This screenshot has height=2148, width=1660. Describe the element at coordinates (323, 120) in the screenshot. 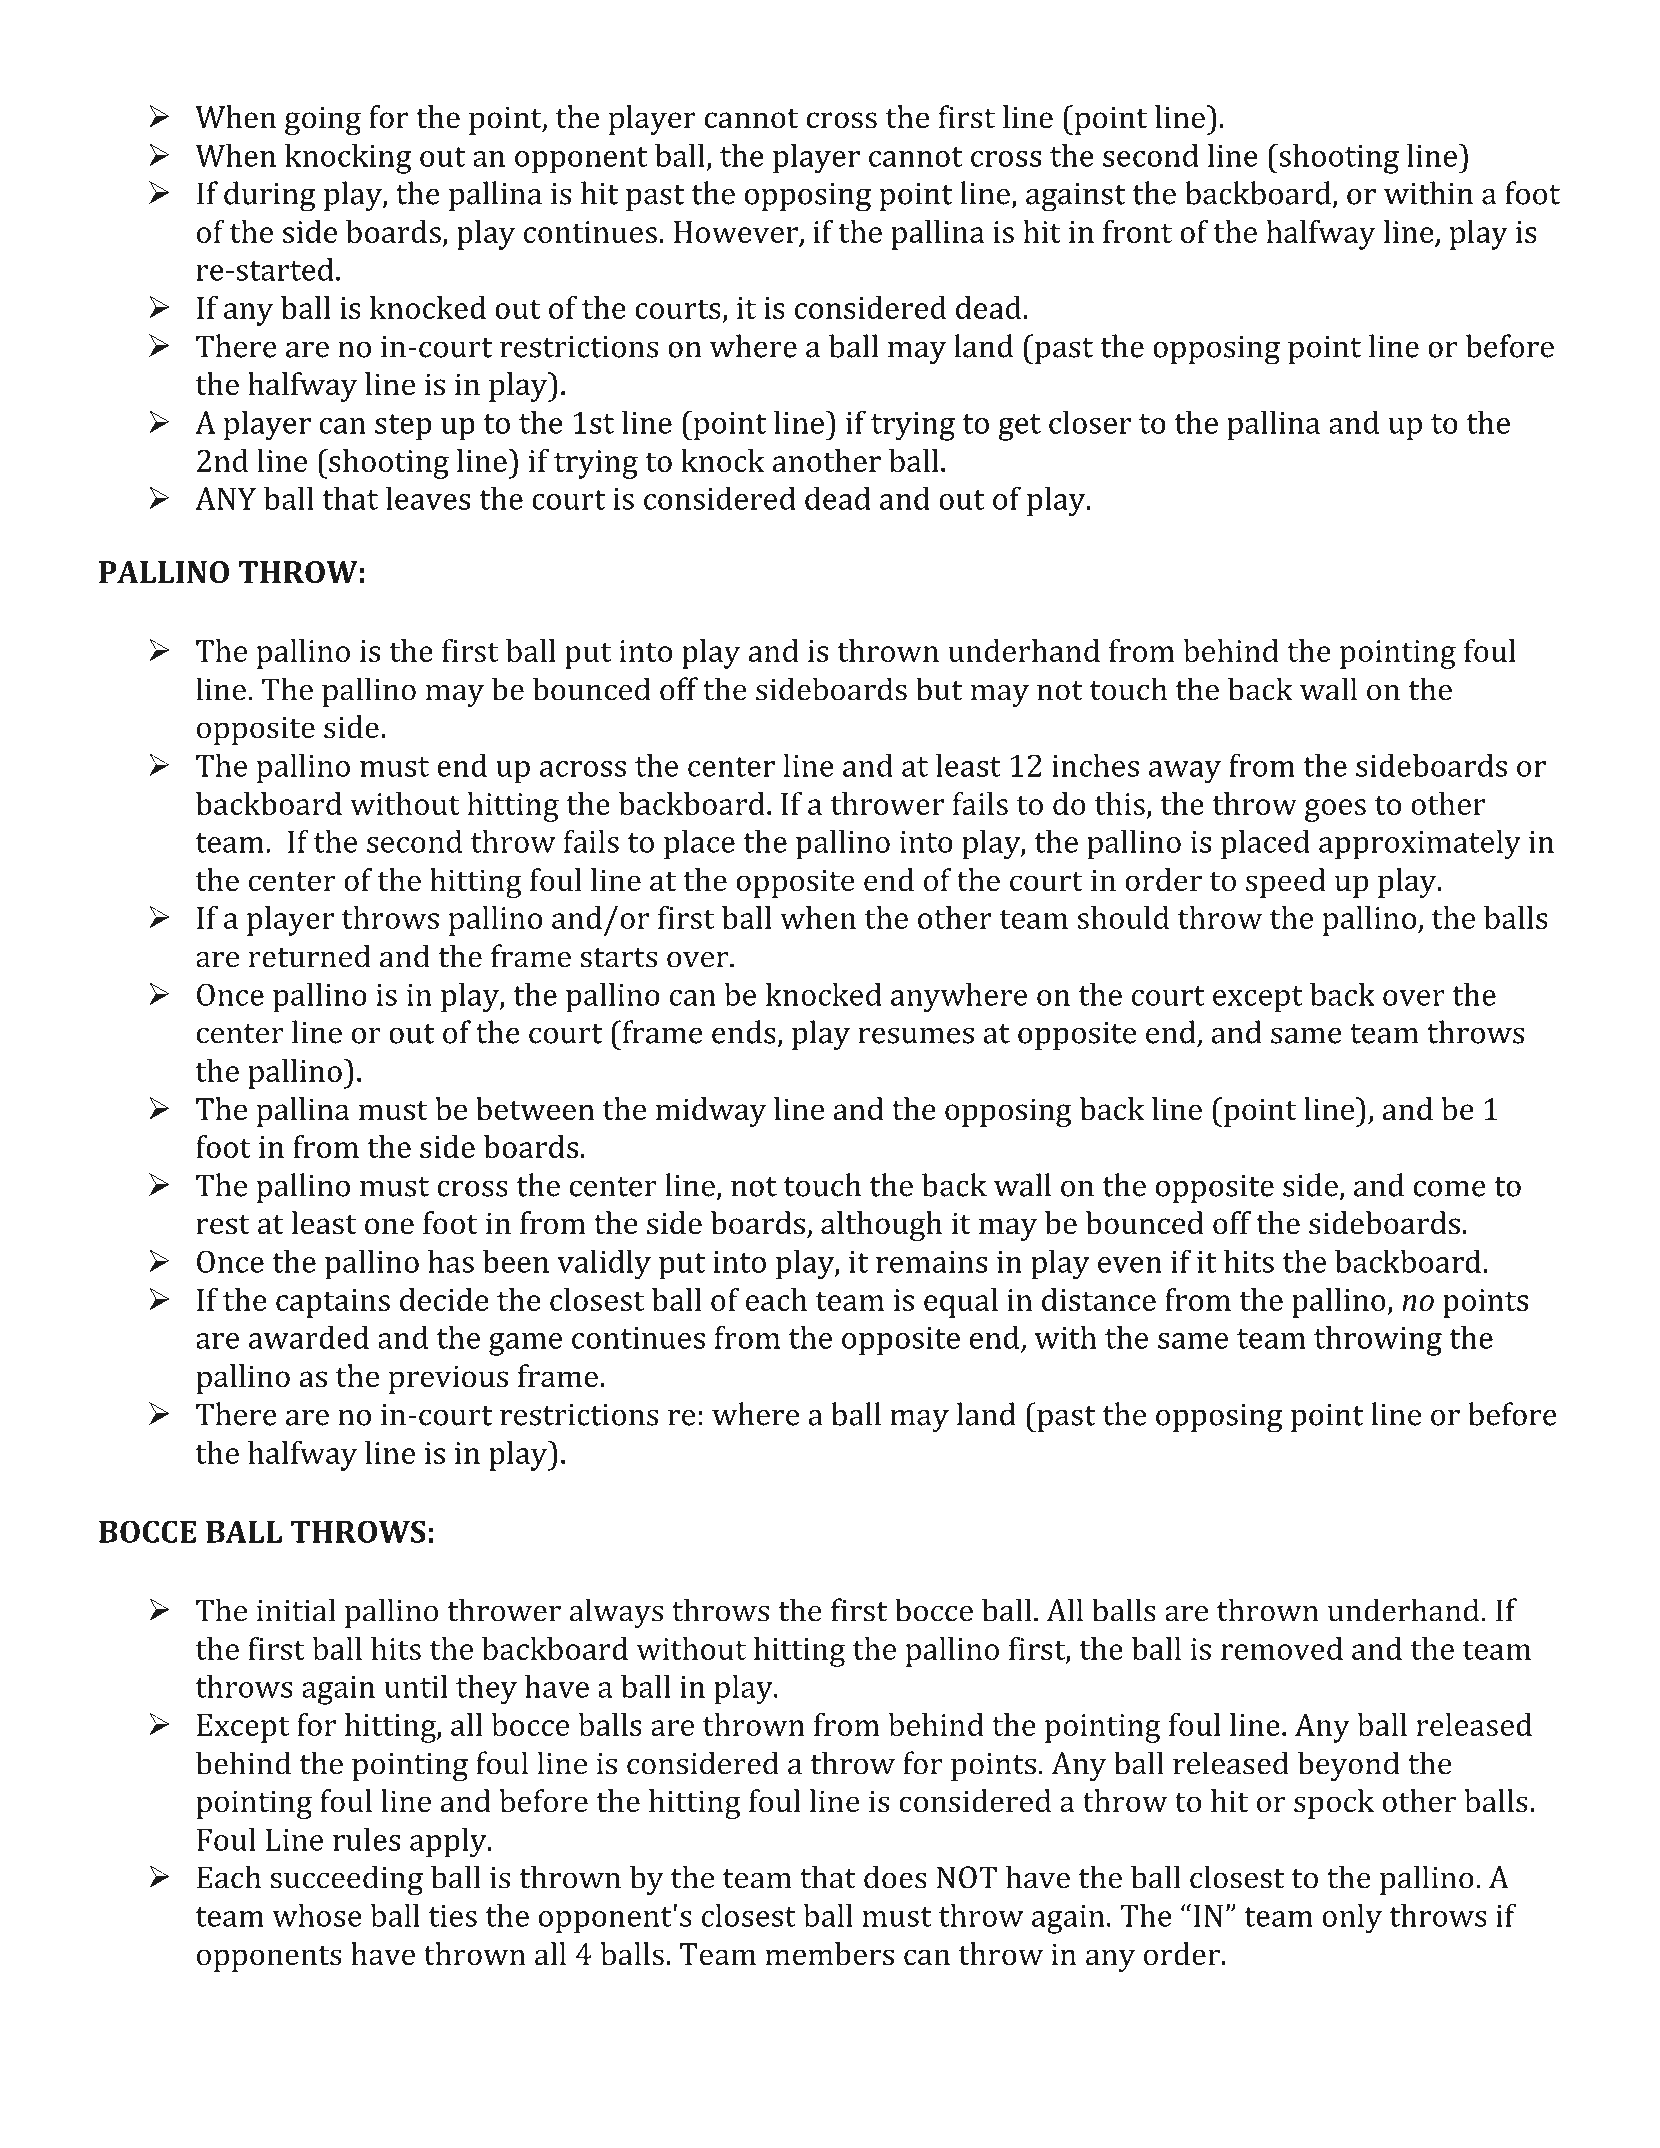

I see `going` at that location.
